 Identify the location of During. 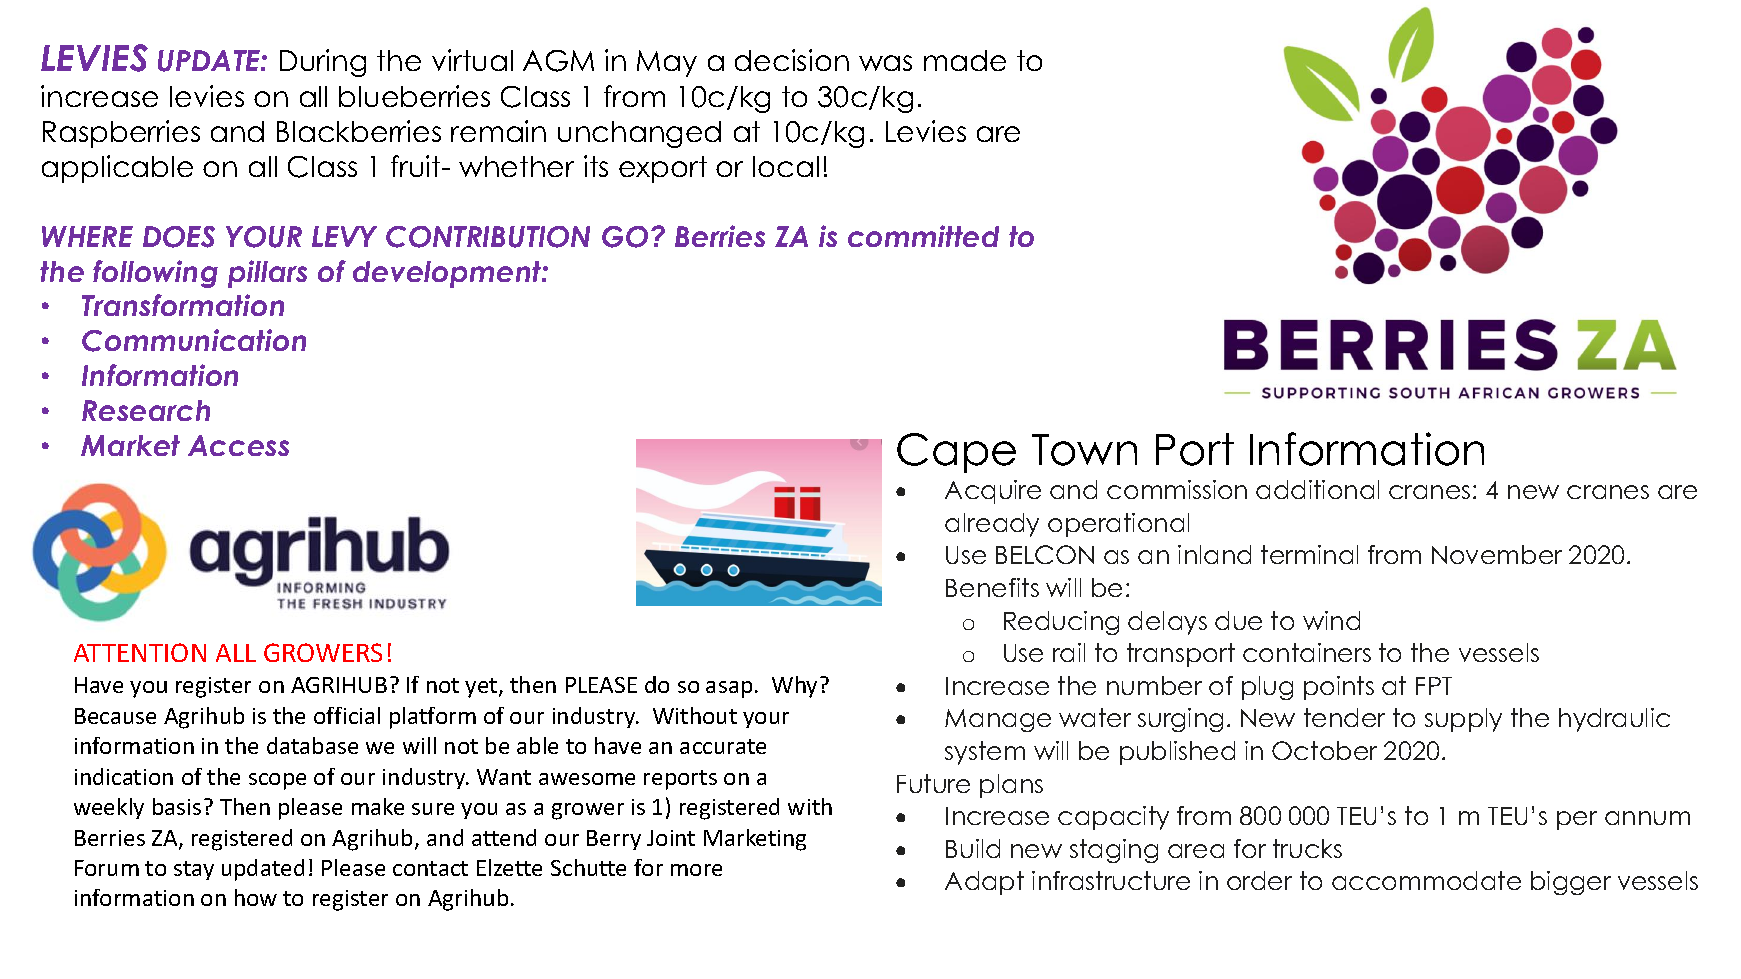
(323, 63).
